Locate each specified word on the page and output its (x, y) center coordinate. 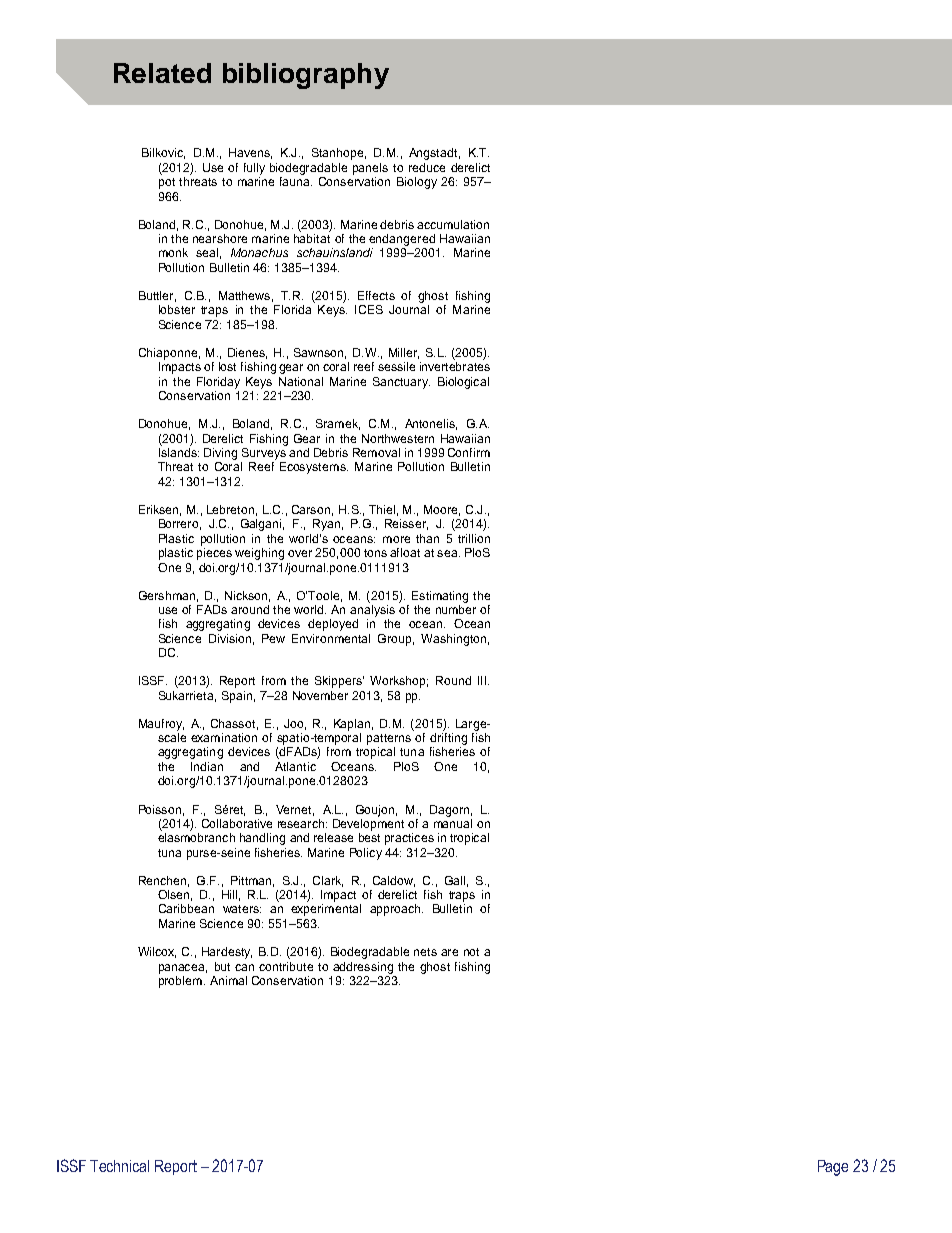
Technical (119, 1166)
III (482, 680)
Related (162, 73)
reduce (427, 167)
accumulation (453, 224)
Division (230, 638)
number (456, 609)
